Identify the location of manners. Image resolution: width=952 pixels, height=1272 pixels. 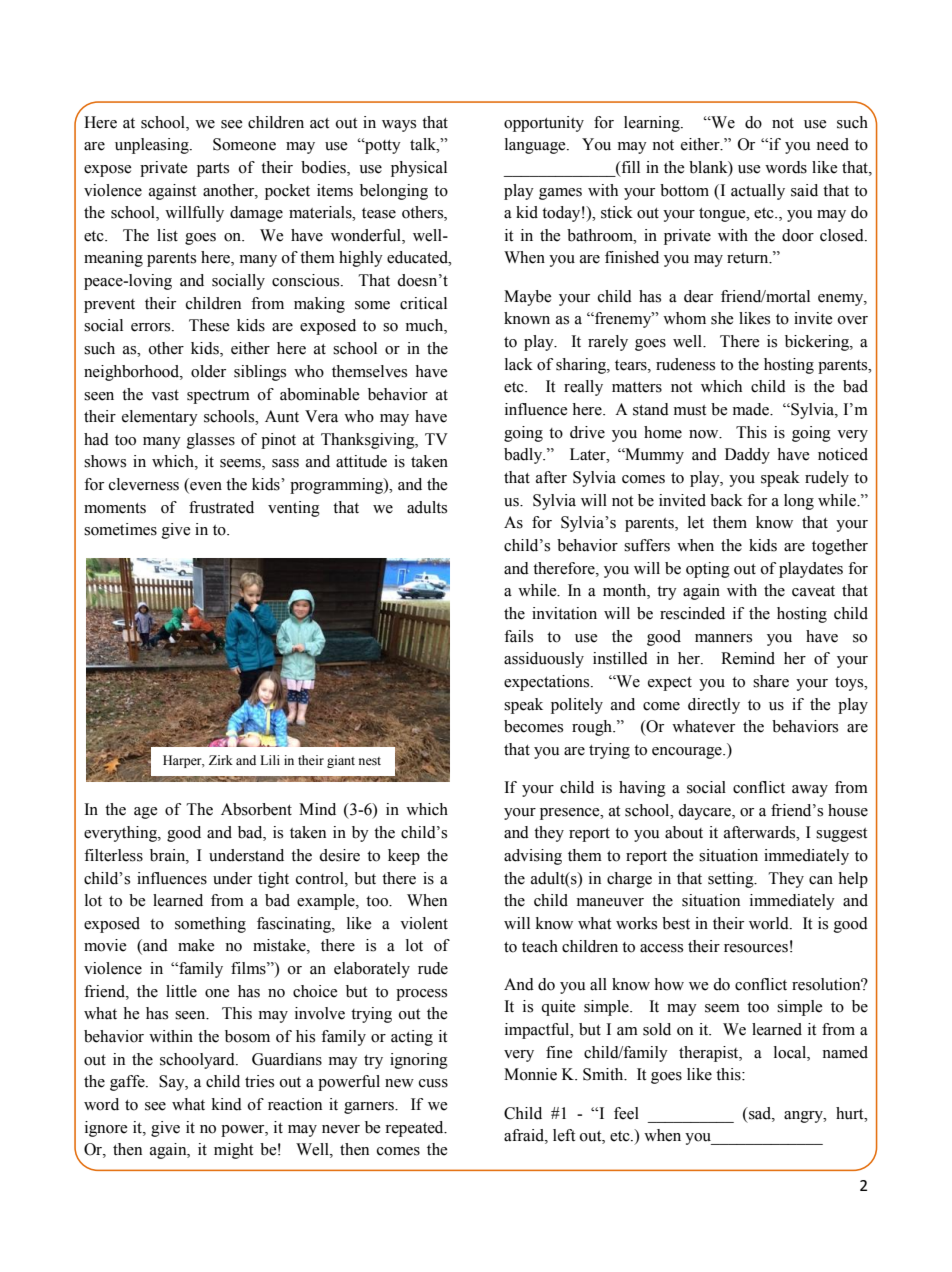
(723, 638).
